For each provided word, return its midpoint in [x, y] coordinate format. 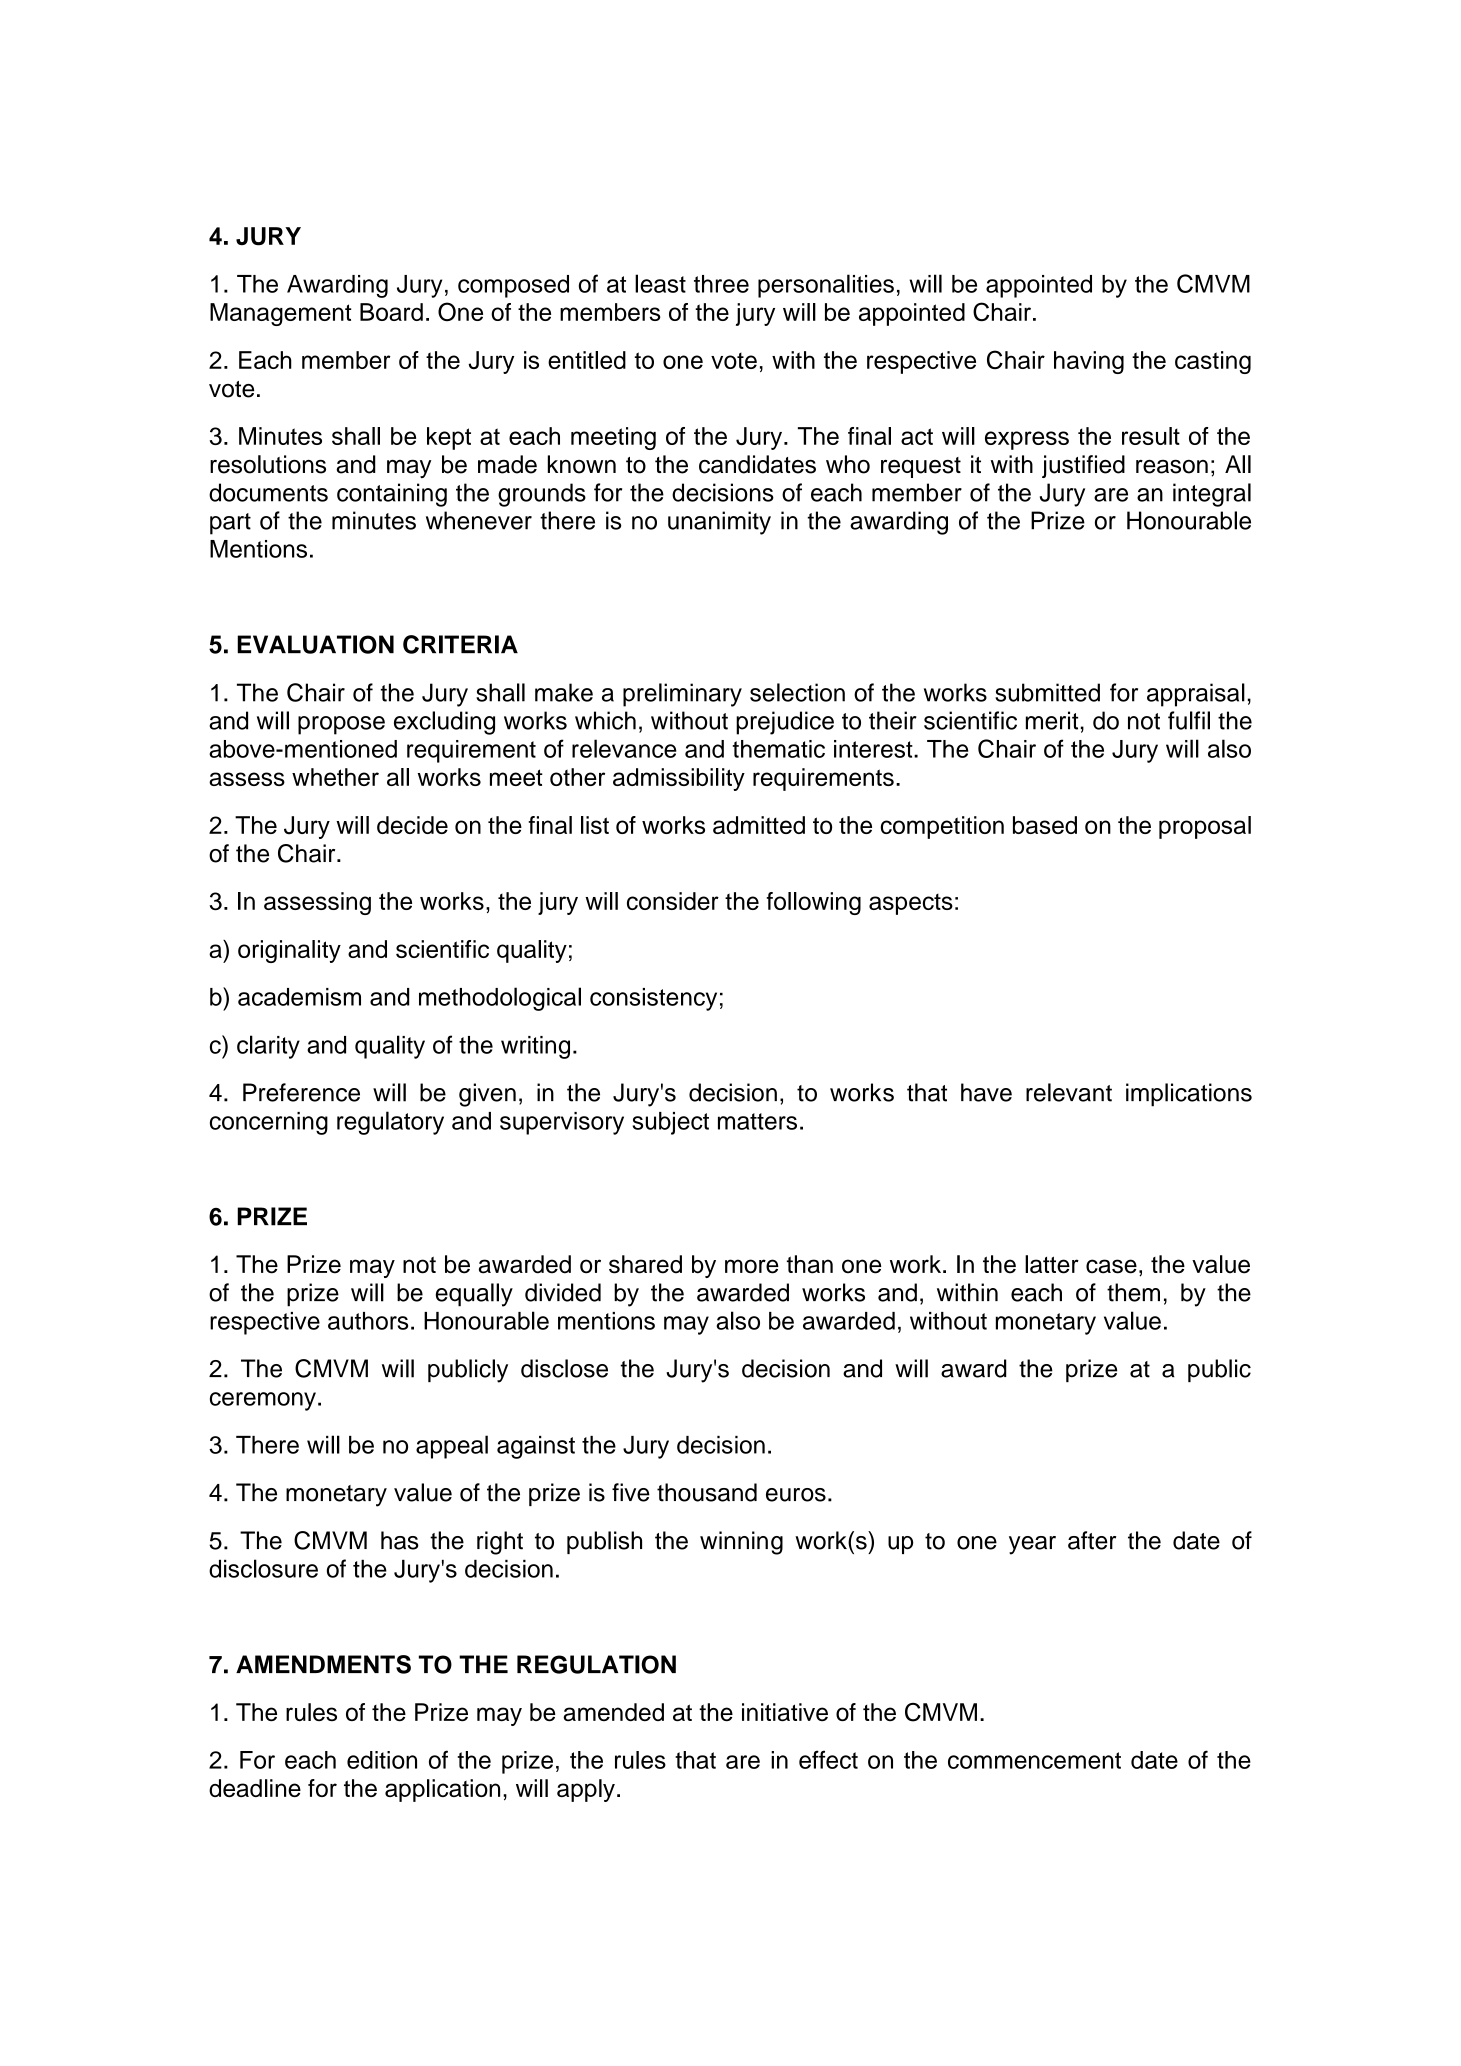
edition [382, 1760]
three [721, 284]
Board [391, 312]
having [1089, 362]
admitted [759, 825]
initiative [785, 1712]
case [1111, 1266]
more [752, 1266]
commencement [1034, 1760]
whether [335, 777]
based [1045, 825]
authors [368, 1321]
